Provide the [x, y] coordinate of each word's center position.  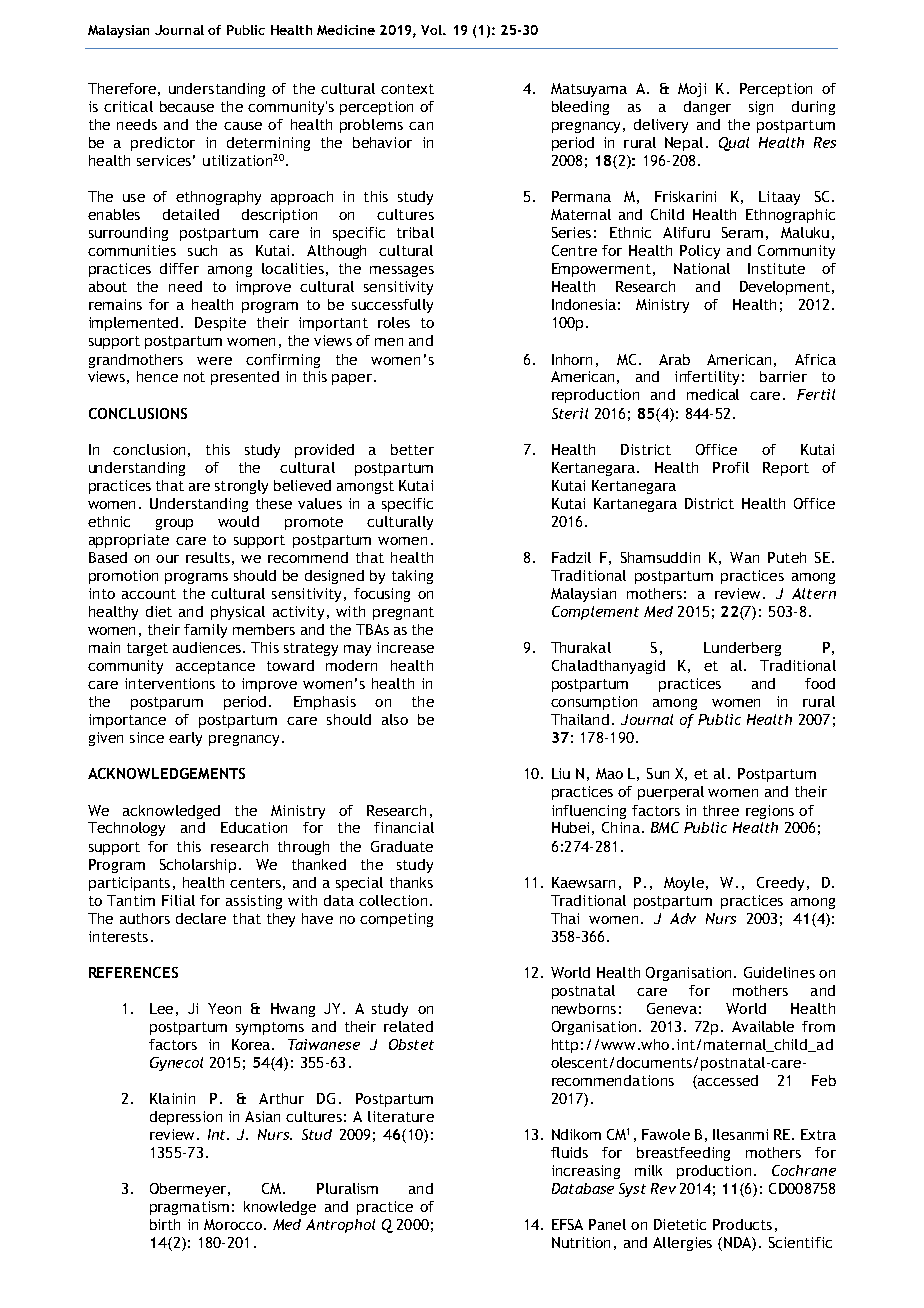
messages [402, 271]
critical [128, 106]
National [702, 268]
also [395, 719]
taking [412, 577]
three [721, 810]
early [185, 739]
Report [786, 469]
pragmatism [189, 1208]
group [174, 524]
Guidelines [779, 972]
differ [179, 268]
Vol [432, 30]
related [408, 1026]
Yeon [224, 1008]
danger [707, 108]
